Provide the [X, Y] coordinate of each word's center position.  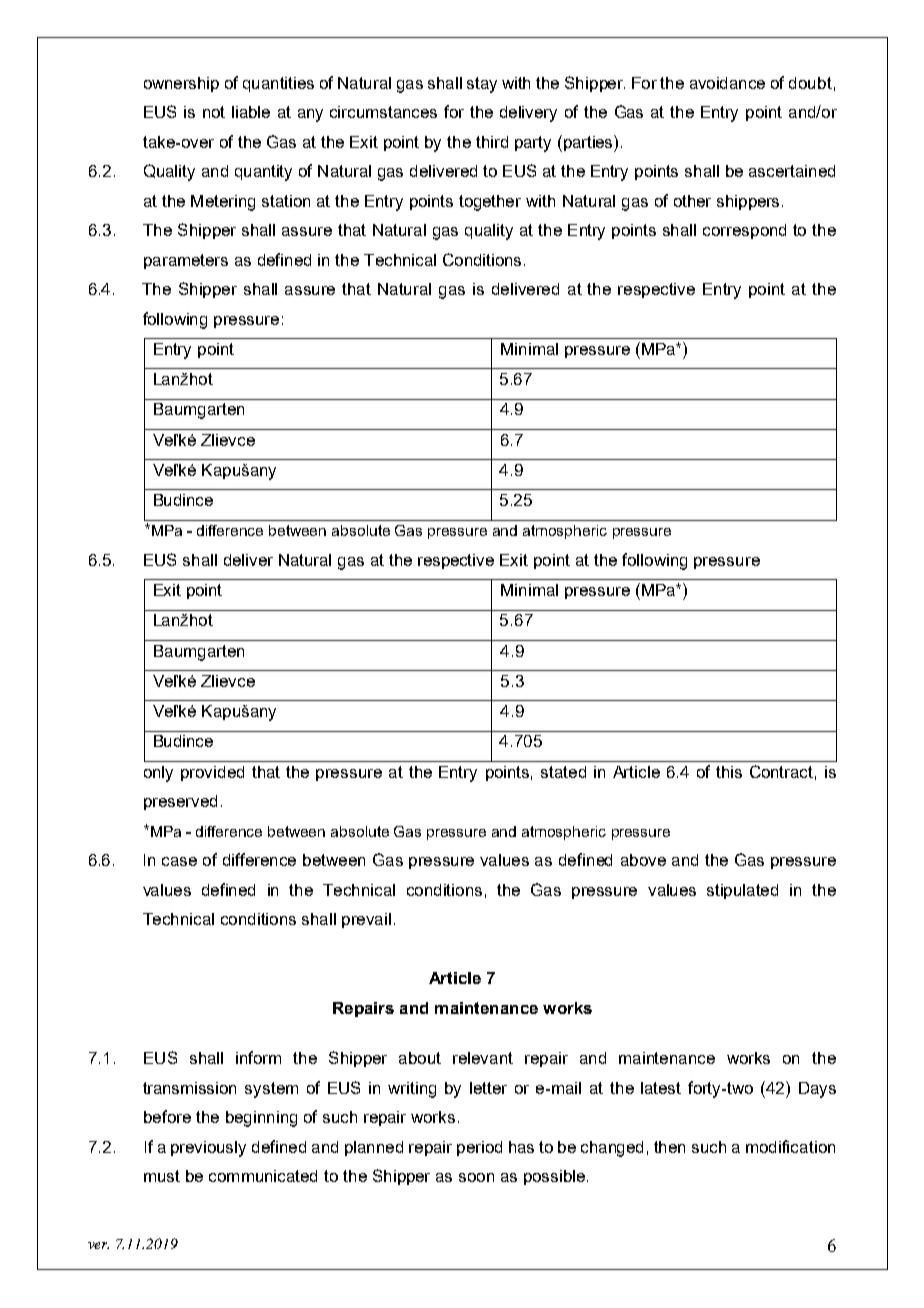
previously [208, 1149]
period [479, 1148]
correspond [744, 231]
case [179, 861]
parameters [186, 261]
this [729, 772]
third [492, 142]
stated [563, 772]
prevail [366, 920]
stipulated [742, 891]
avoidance [727, 83]
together [490, 203]
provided [212, 773]
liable [251, 112]
